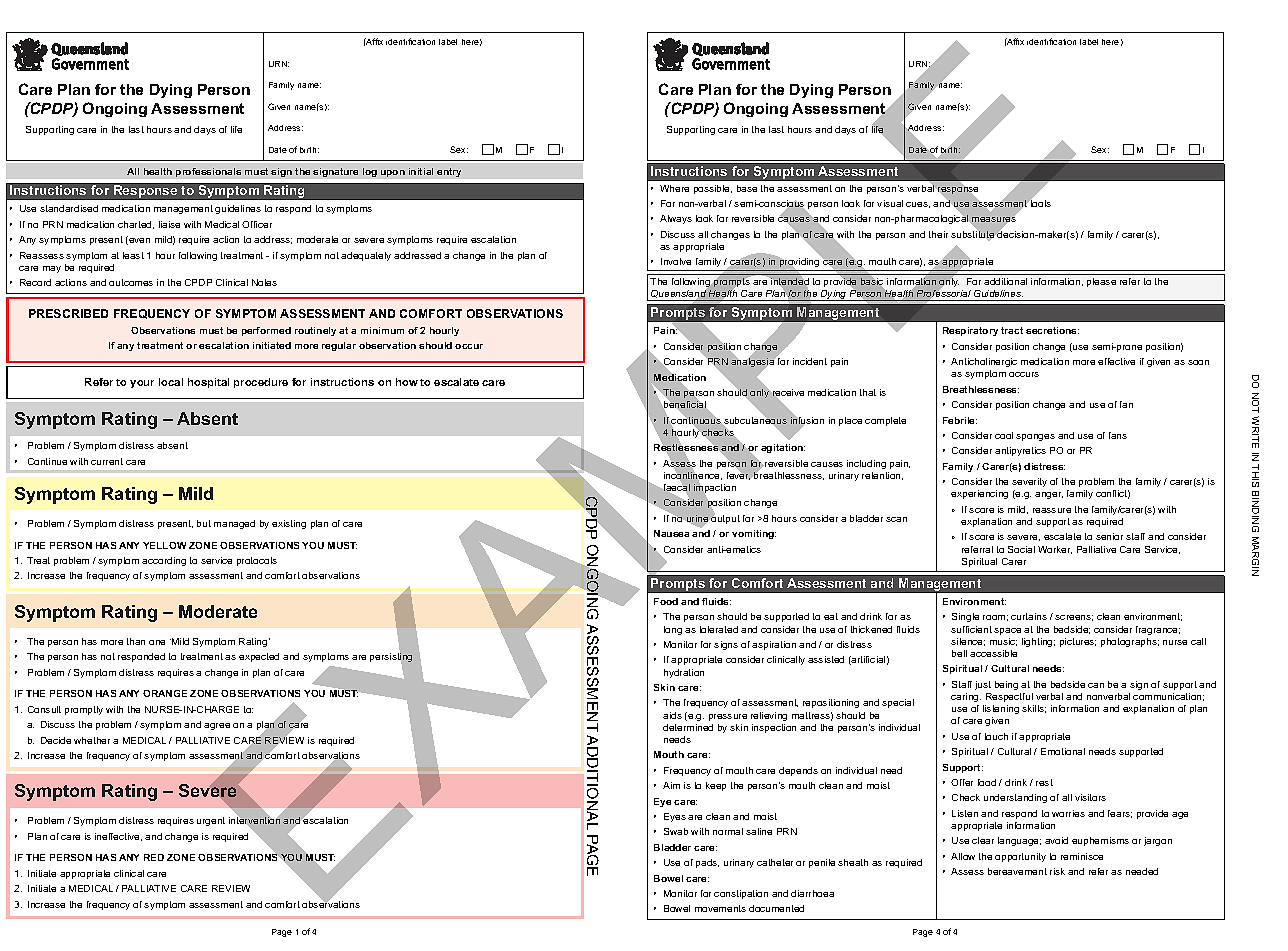 This screenshot has width=1288, height=951. What do you see at coordinates (707, 863) in the screenshot?
I see `pads` at bounding box center [707, 863].
